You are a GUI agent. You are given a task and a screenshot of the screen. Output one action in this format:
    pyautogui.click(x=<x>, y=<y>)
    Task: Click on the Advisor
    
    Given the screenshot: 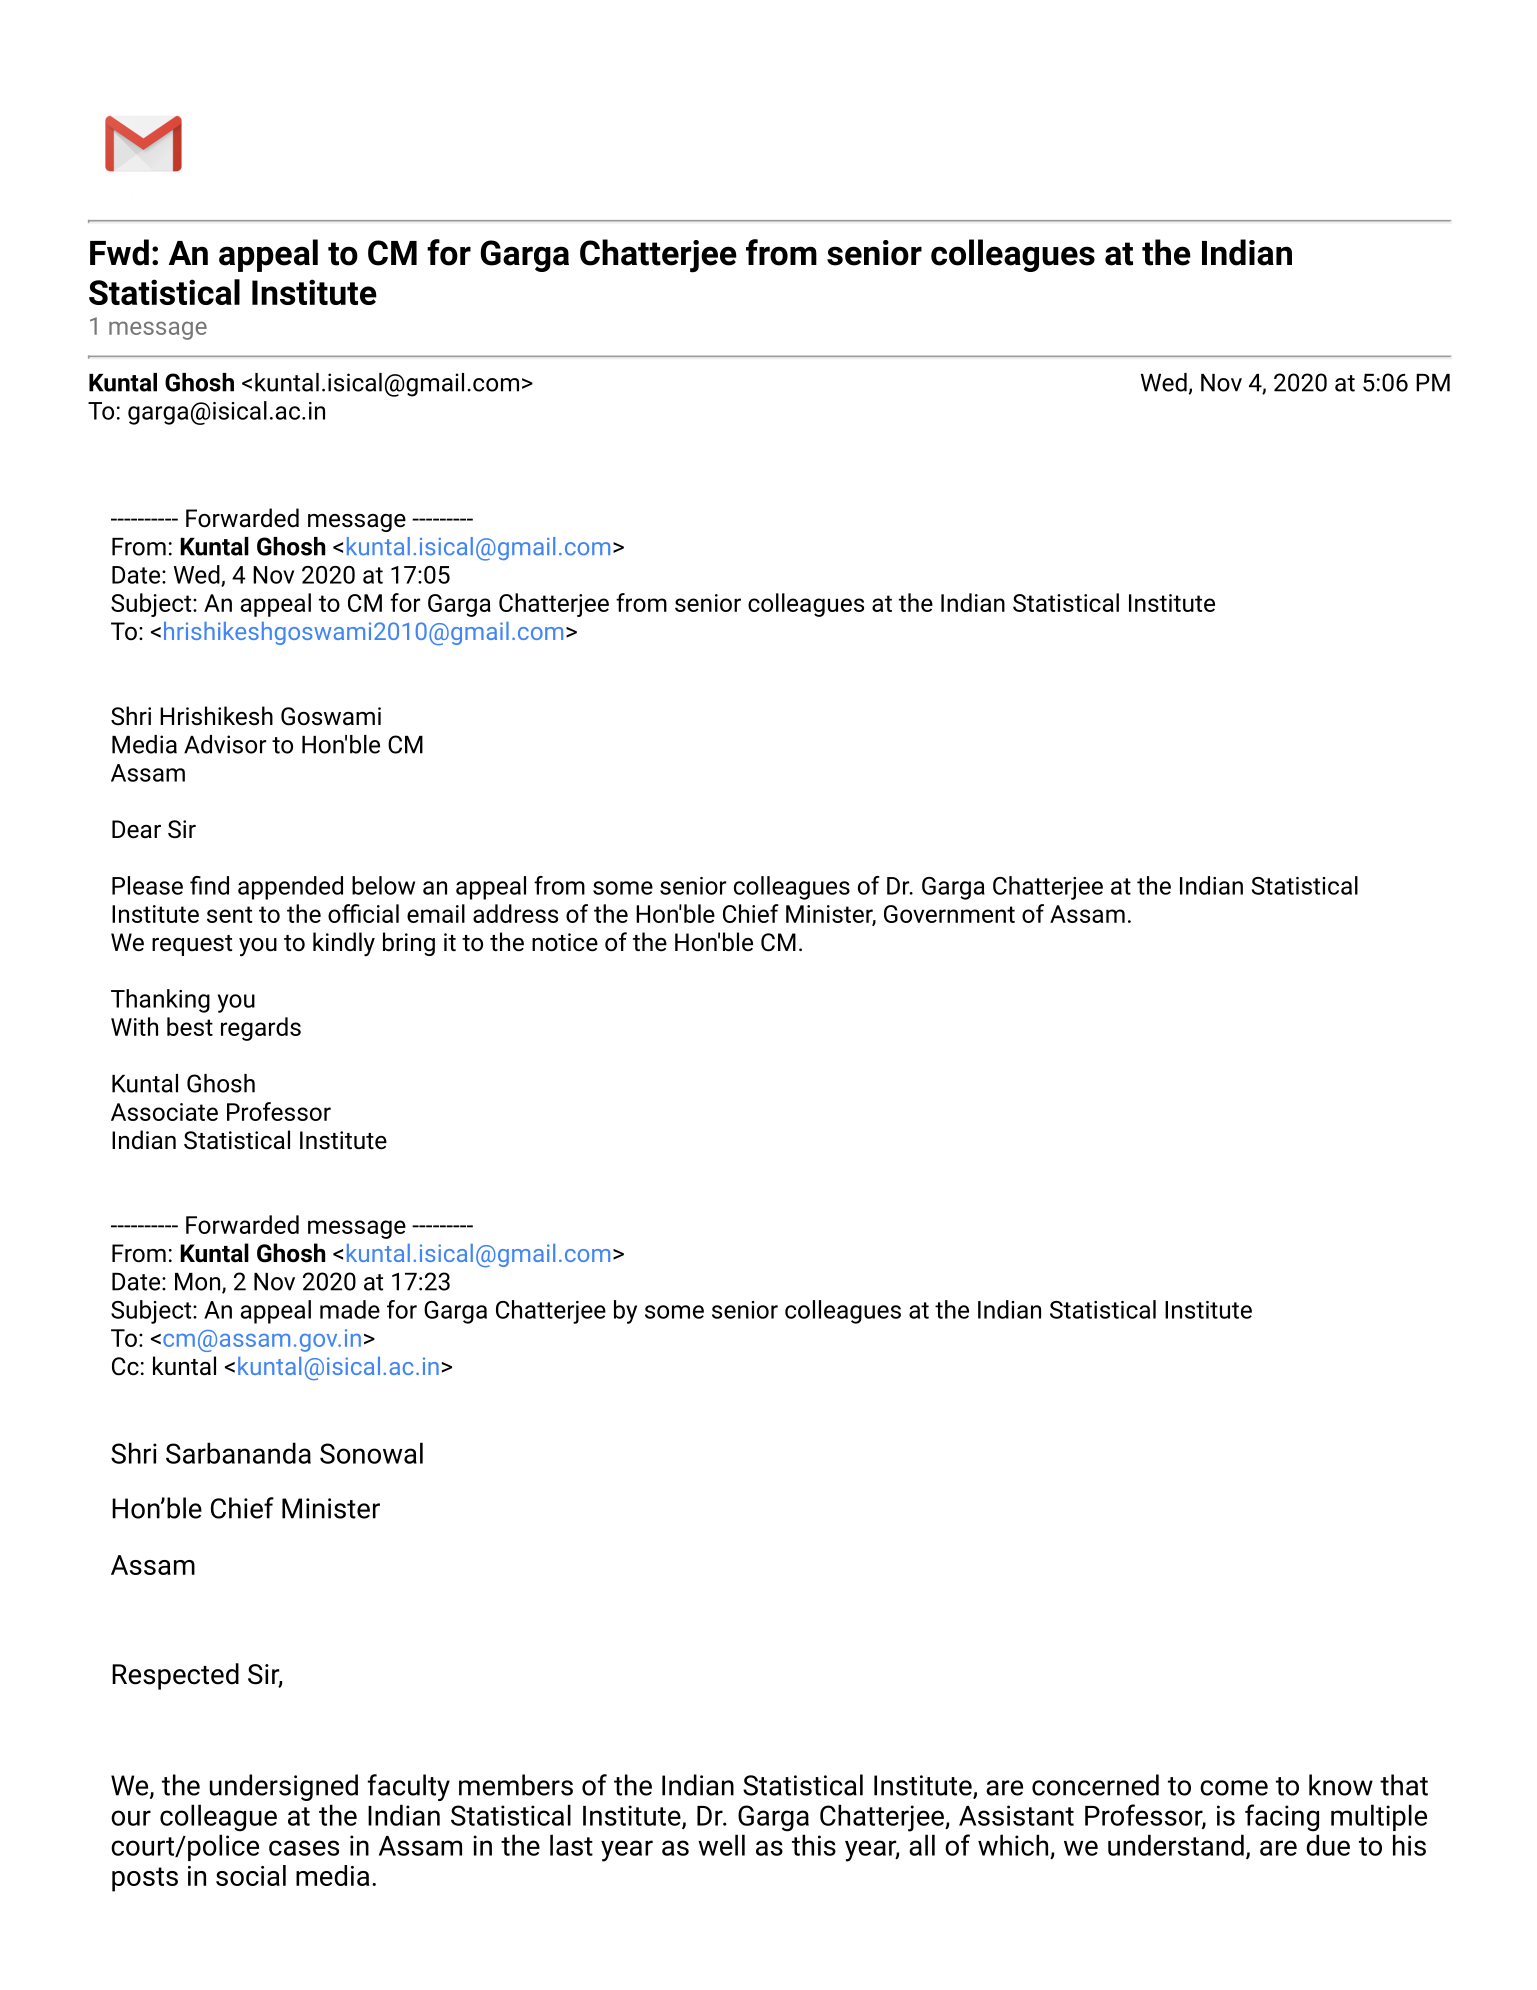 What is the action you would take?
    pyautogui.click(x=225, y=744)
